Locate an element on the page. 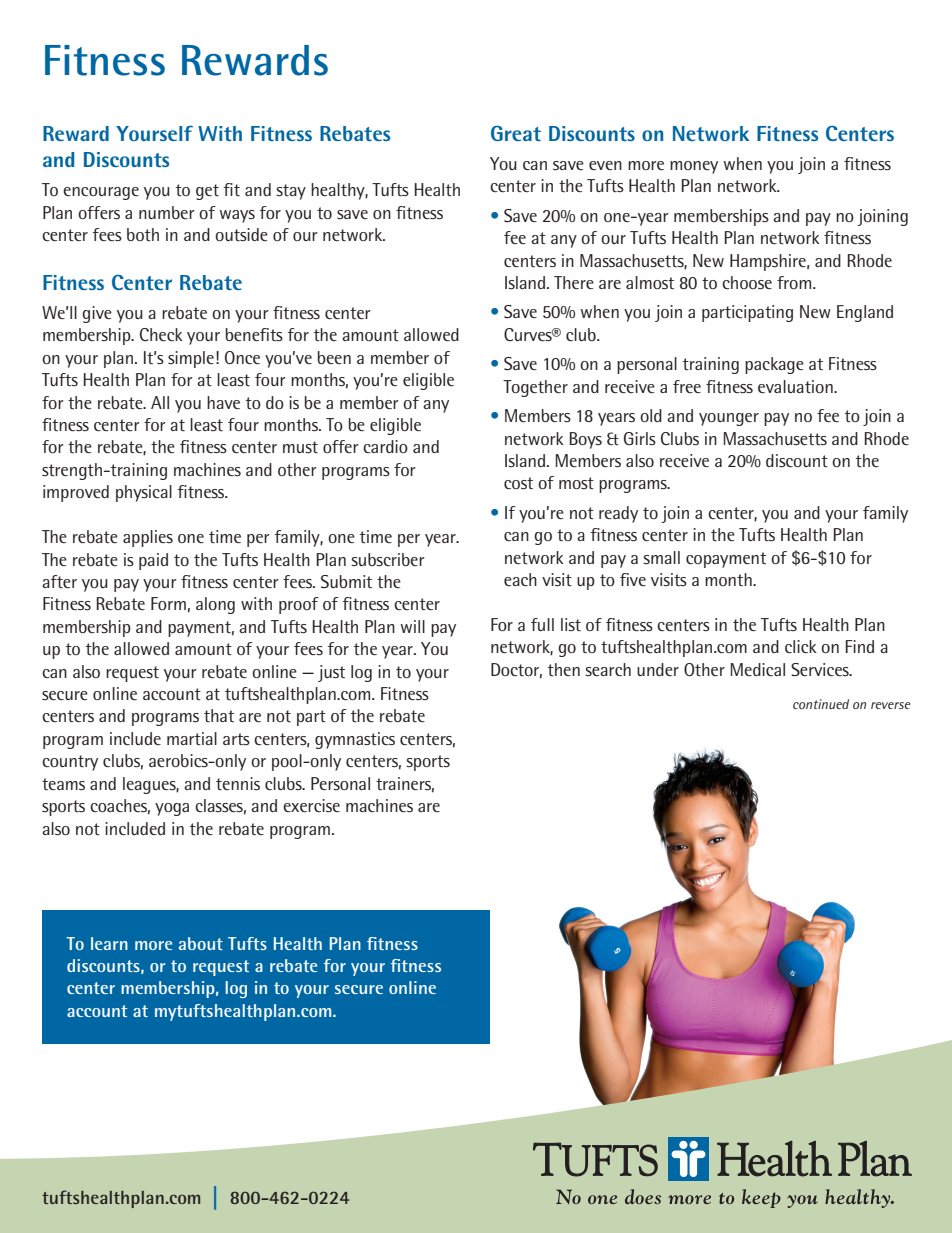 The image size is (952, 1233). encourage is located at coordinates (101, 193).
